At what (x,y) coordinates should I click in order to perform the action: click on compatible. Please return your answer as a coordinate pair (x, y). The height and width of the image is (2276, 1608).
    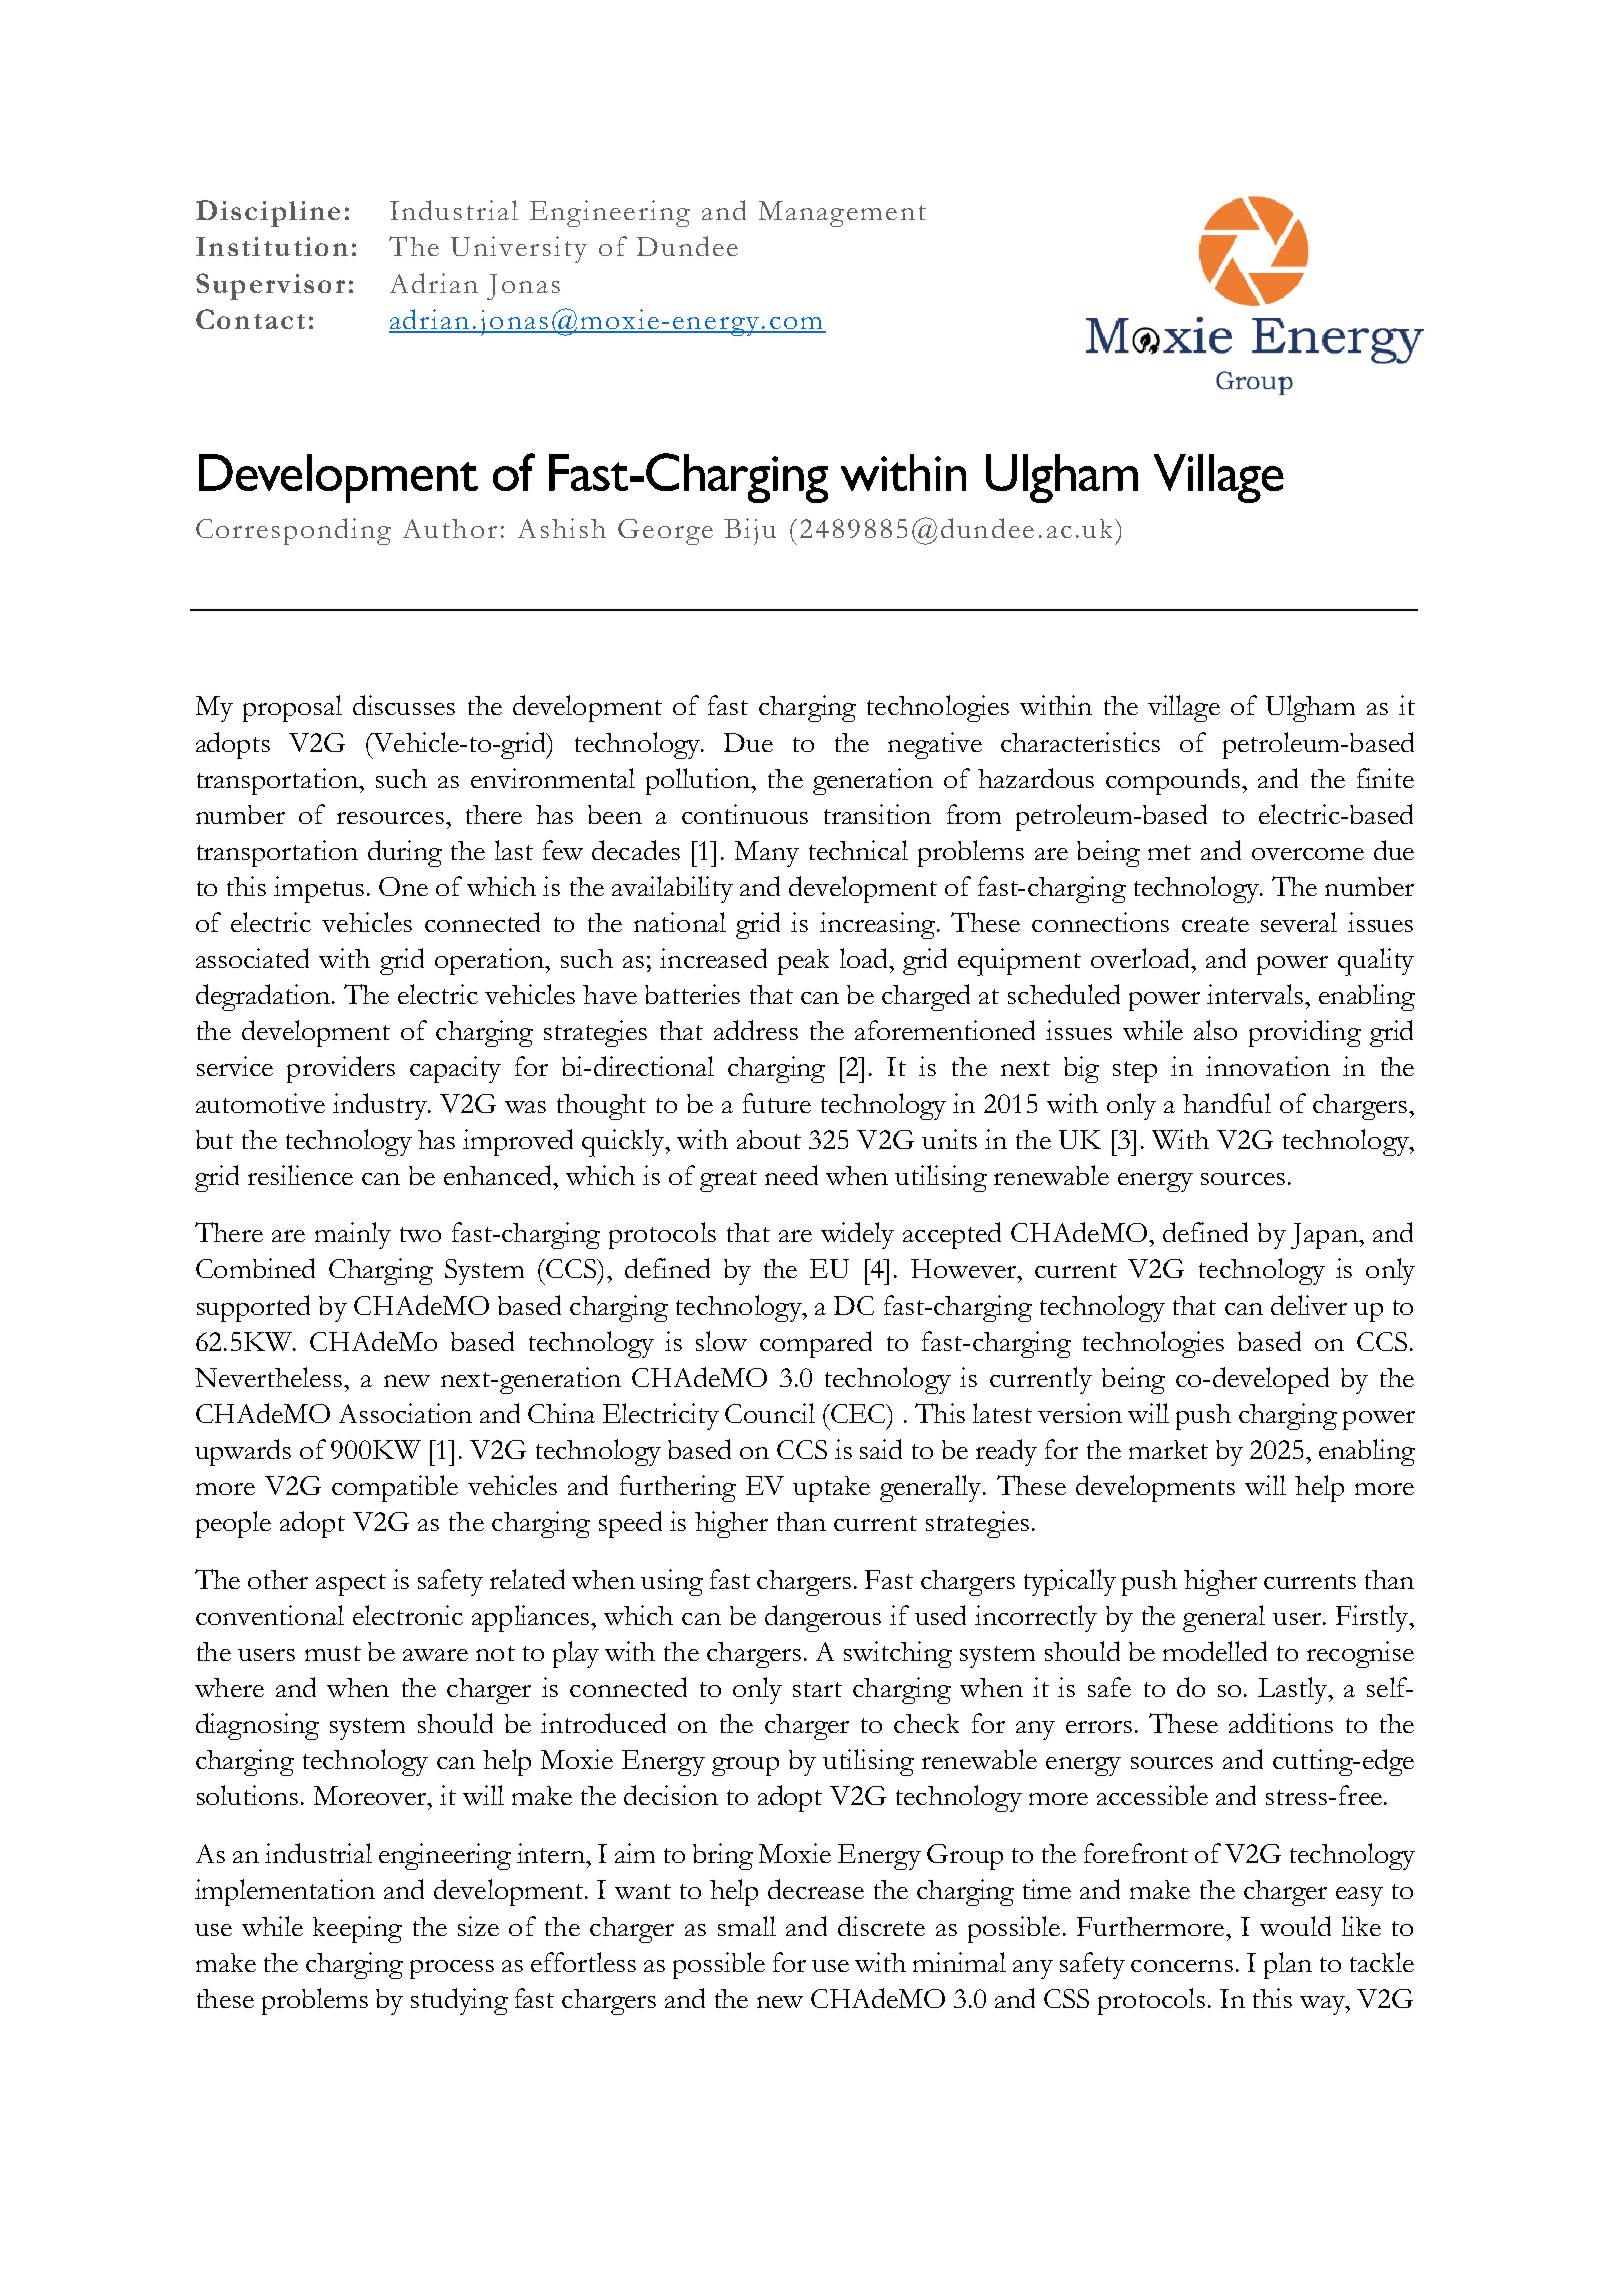
    Looking at the image, I should click on (395, 1488).
